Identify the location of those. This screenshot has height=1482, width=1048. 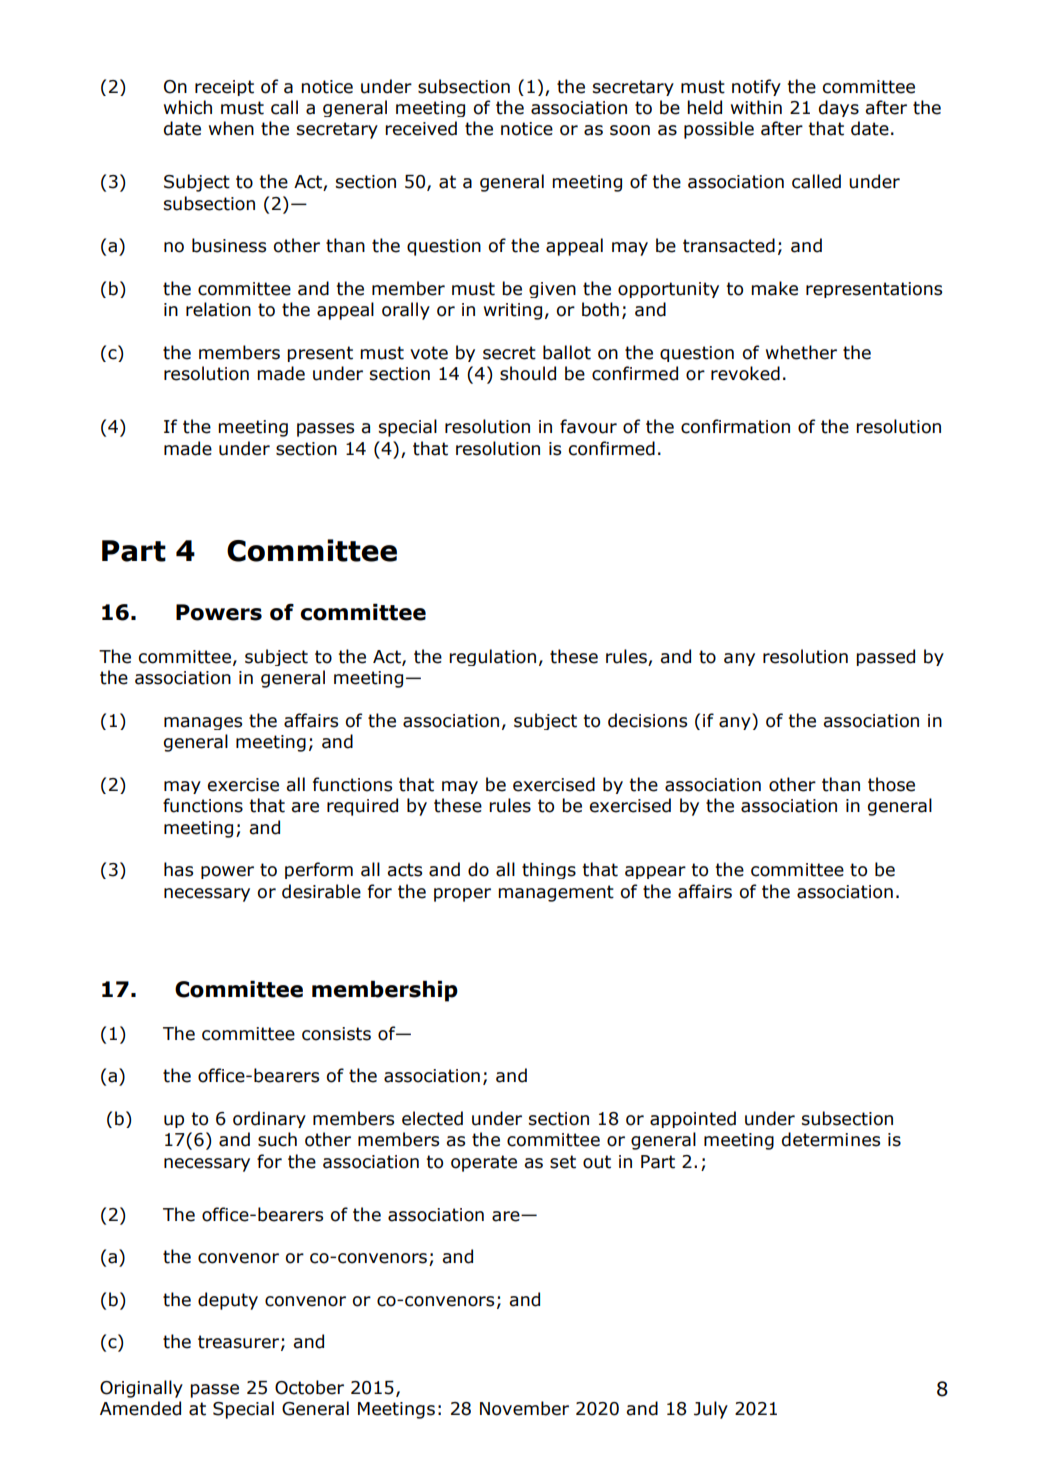
(891, 784).
